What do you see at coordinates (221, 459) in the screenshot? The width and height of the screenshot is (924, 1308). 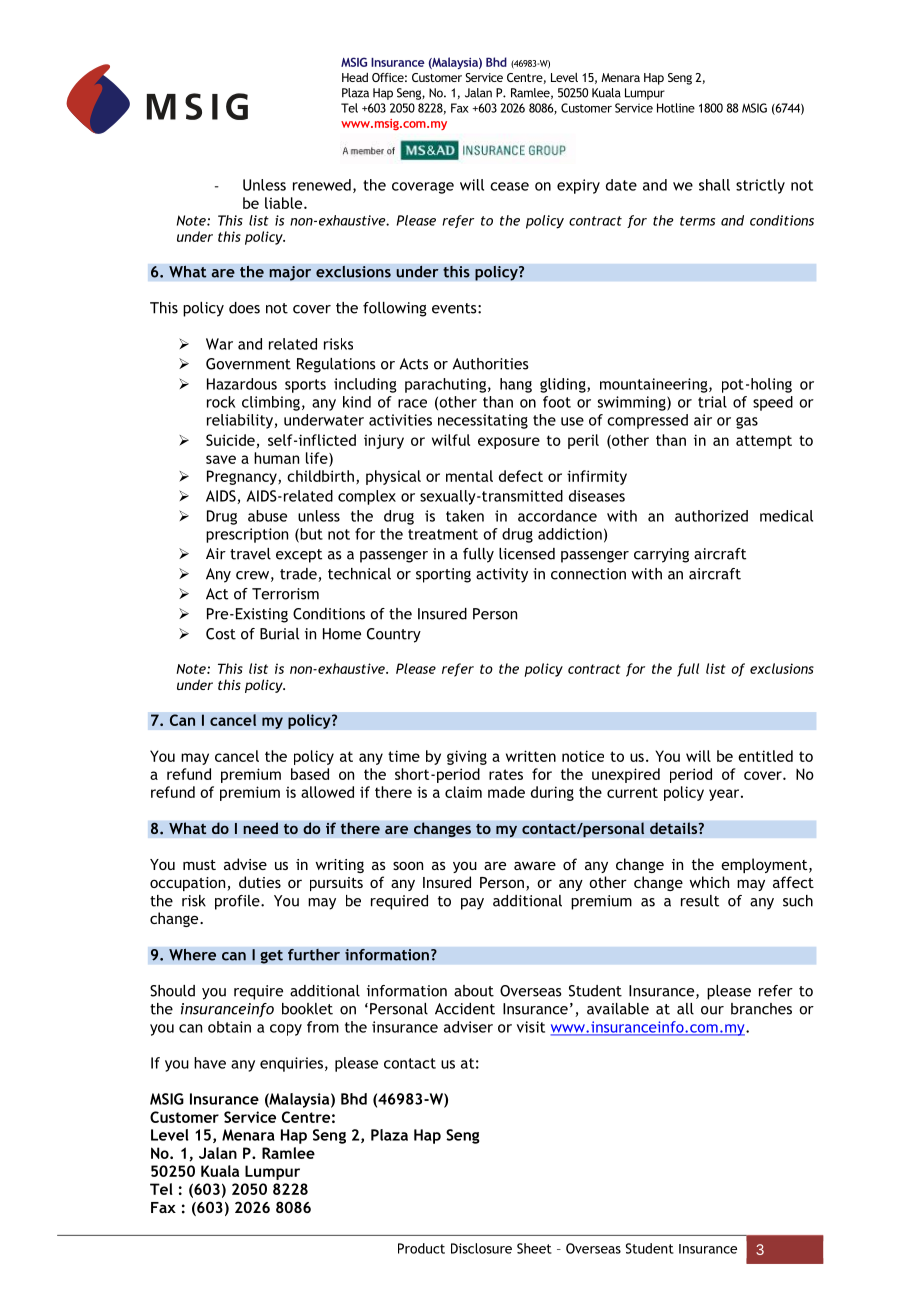 I see `save` at bounding box center [221, 459].
